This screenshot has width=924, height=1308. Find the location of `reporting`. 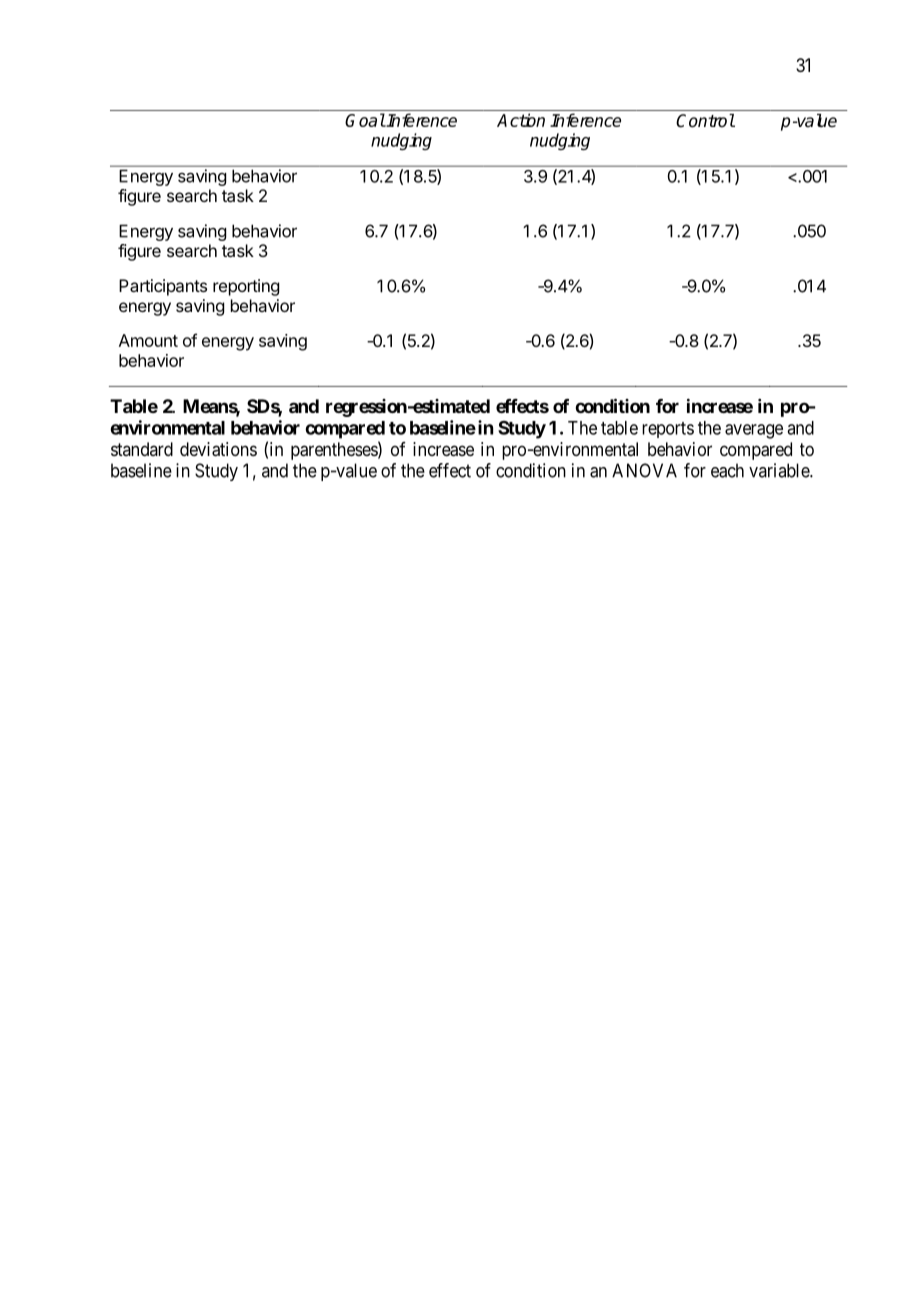

reporting is located at coordinates (246, 287).
